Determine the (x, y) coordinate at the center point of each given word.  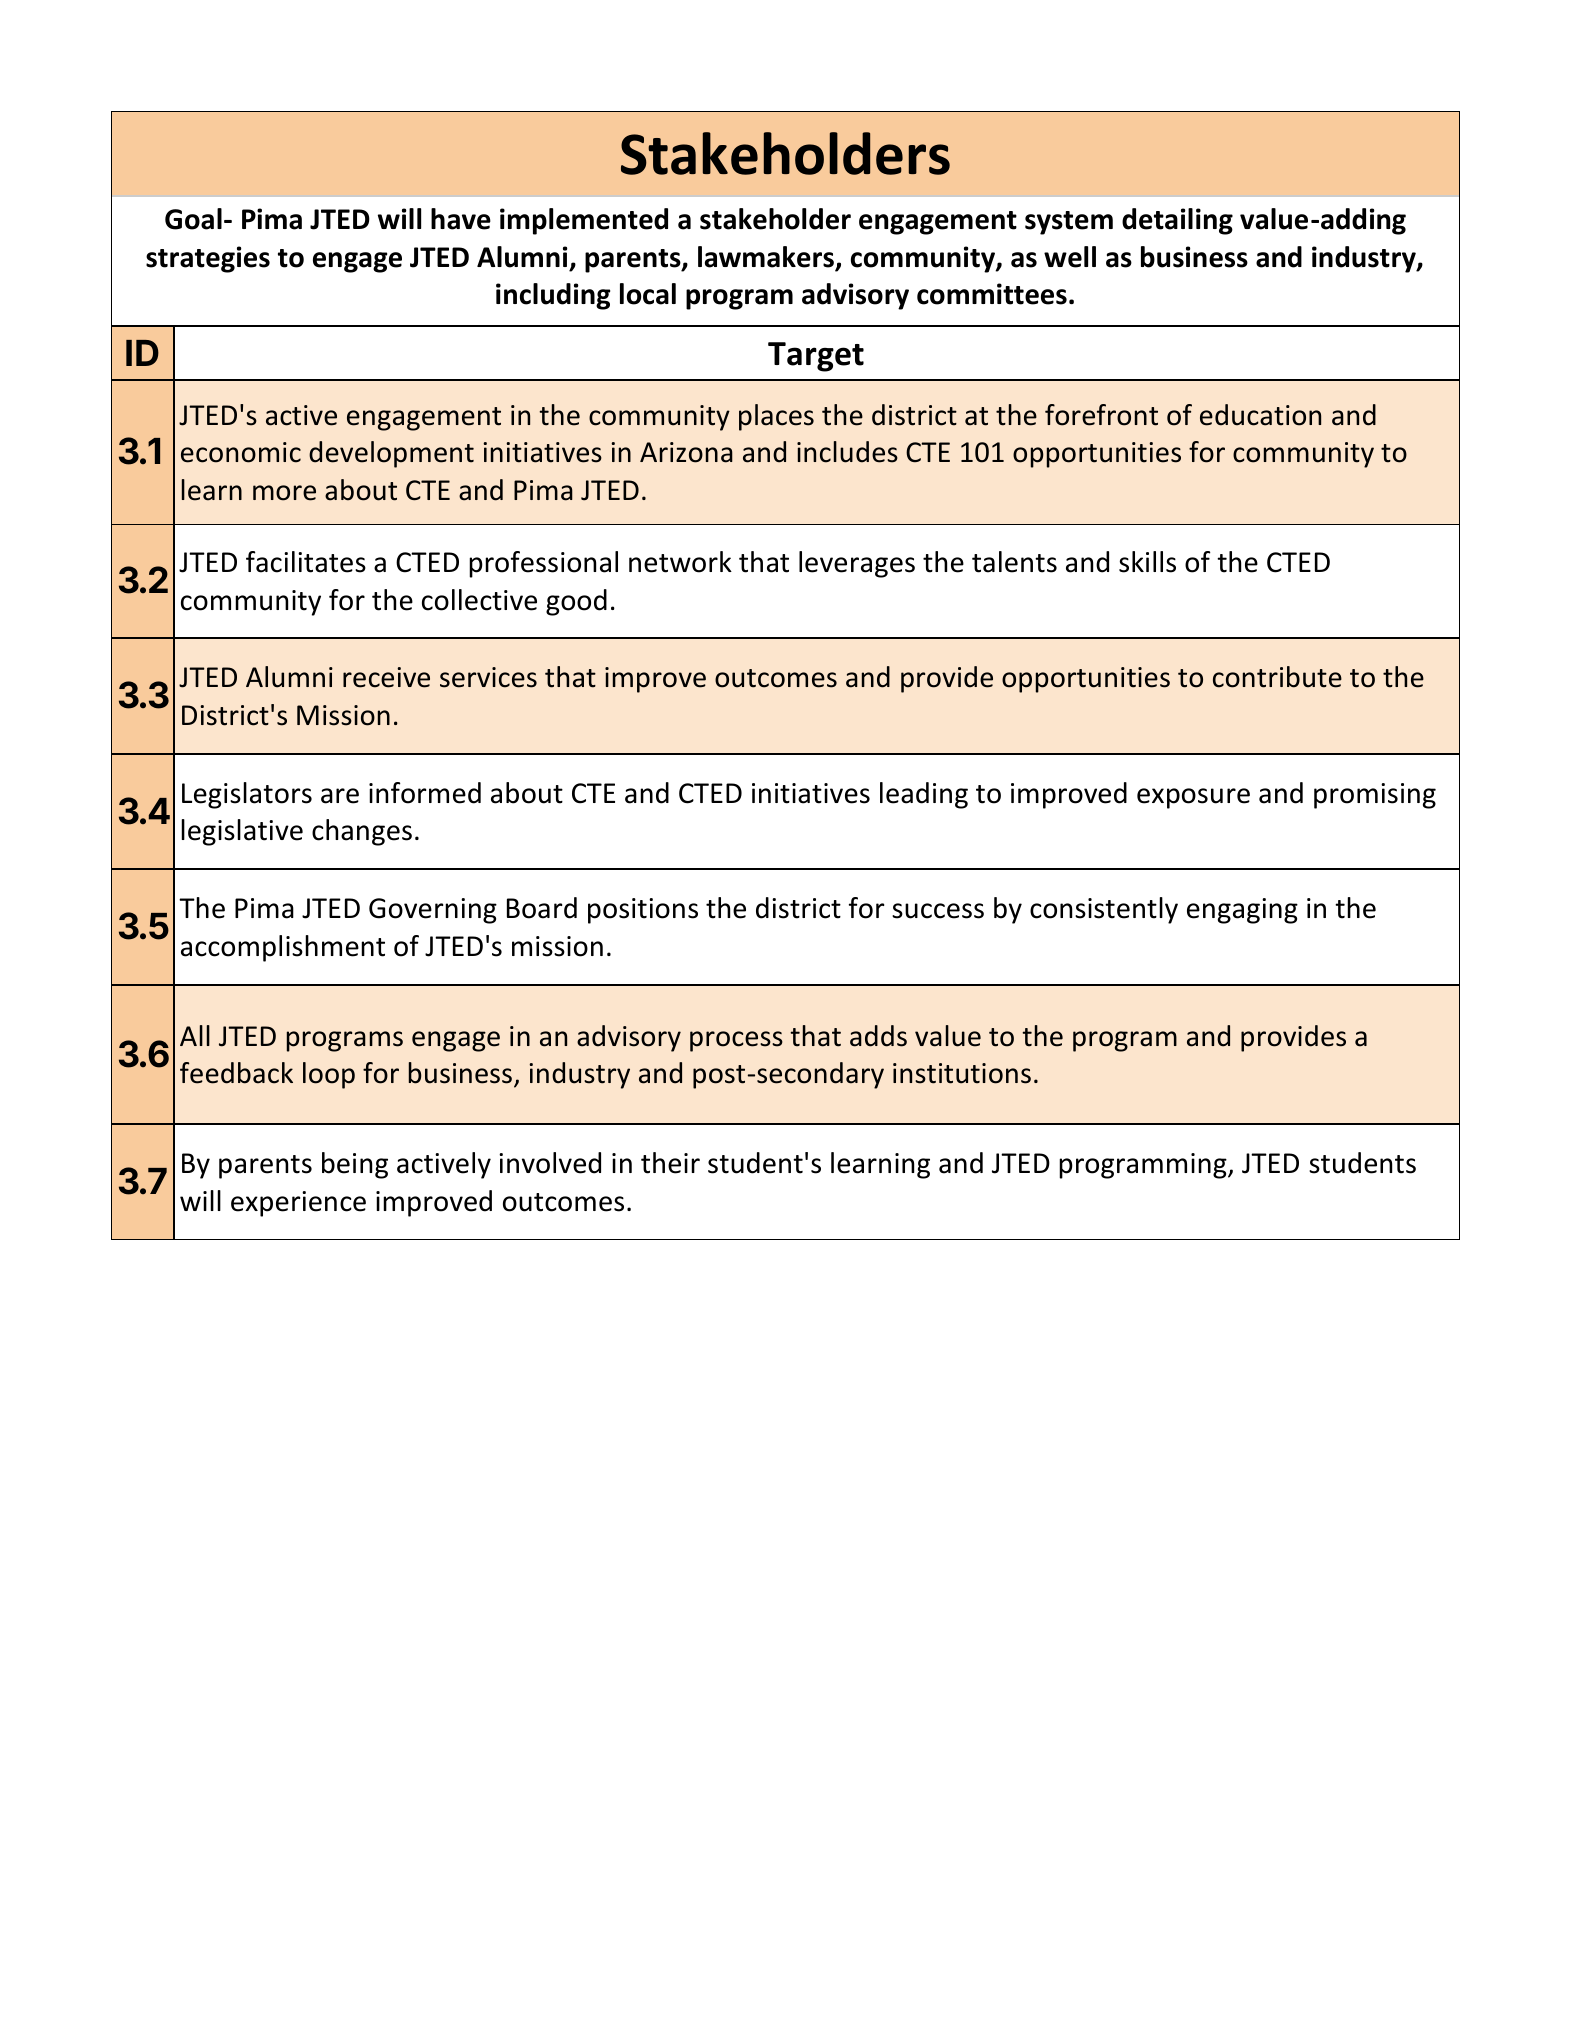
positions (643, 911)
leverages (857, 564)
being (355, 1165)
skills (1147, 562)
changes (362, 832)
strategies (208, 259)
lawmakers (767, 258)
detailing (1177, 221)
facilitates (306, 562)
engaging (1242, 911)
